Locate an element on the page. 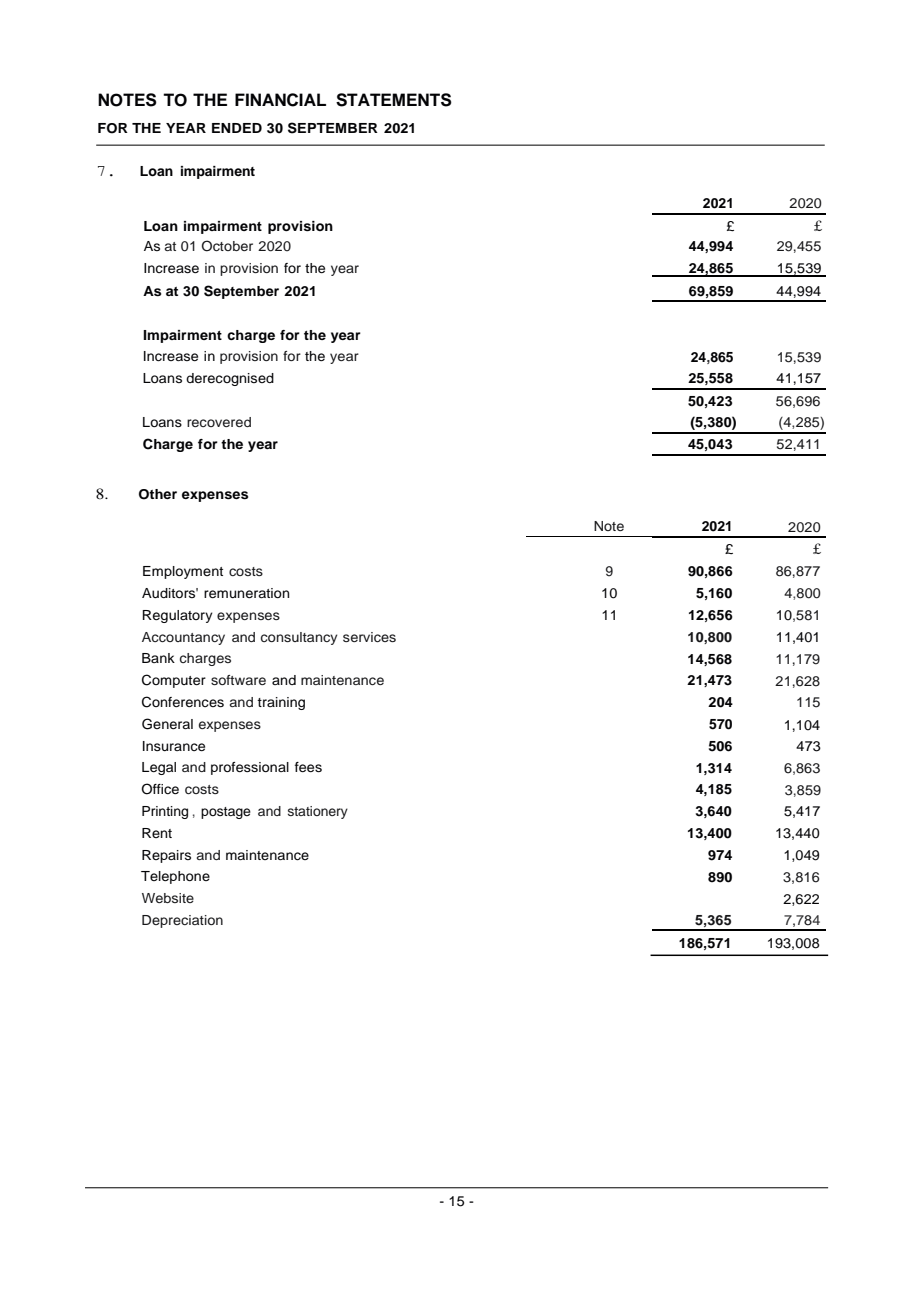 Image resolution: width=924 pixels, height=1310 pixels. ENDED is located at coordinates (237, 128).
